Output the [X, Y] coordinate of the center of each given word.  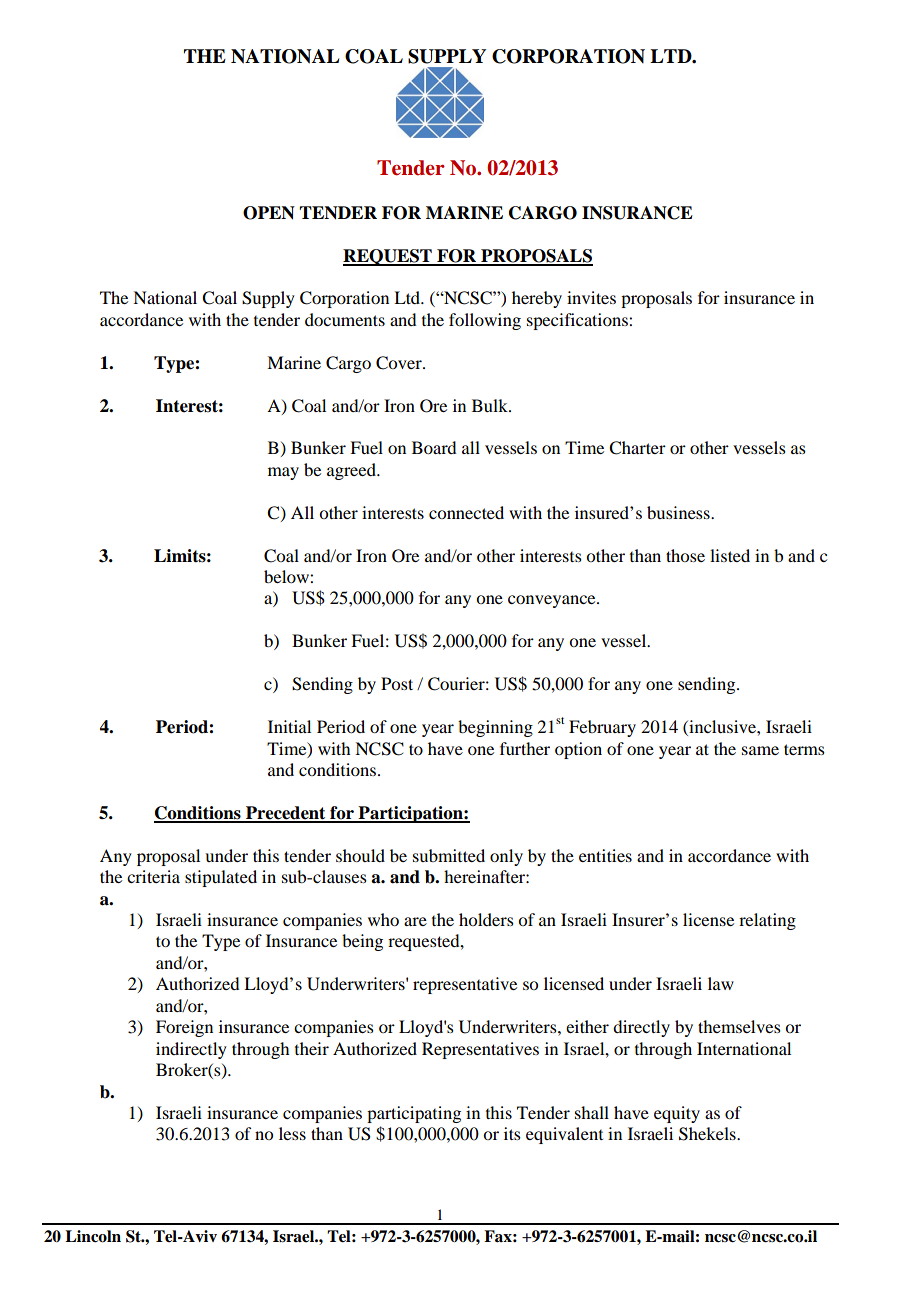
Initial [289, 726]
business [679, 512]
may [283, 473]
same [760, 750]
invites [591, 297]
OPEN [269, 213]
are [415, 921]
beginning [495, 728]
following [485, 321]
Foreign [184, 1028]
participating [414, 1114]
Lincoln [93, 1236]
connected [466, 512]
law [721, 983]
